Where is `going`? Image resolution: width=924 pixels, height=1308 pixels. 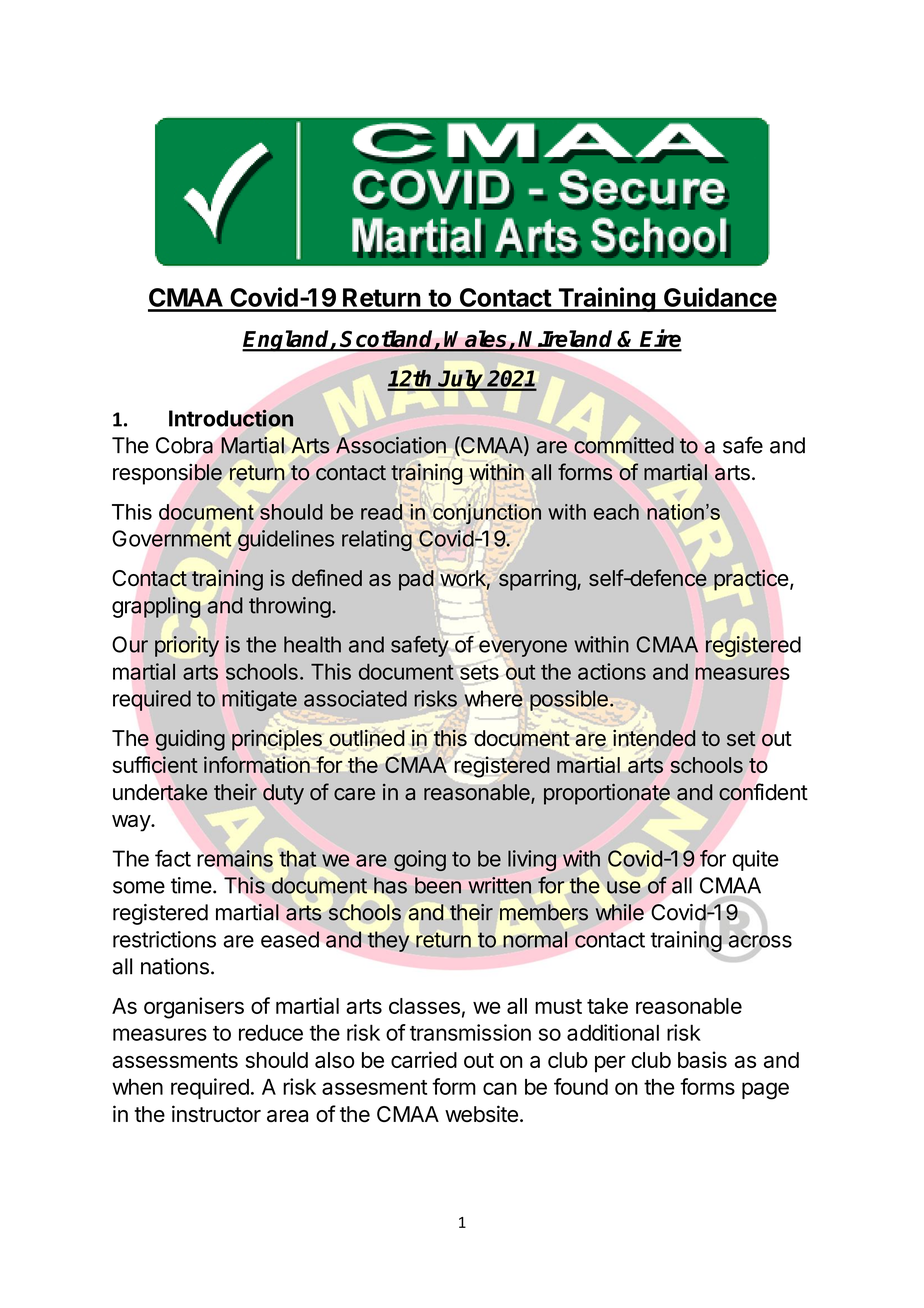 going is located at coordinates (420, 860).
